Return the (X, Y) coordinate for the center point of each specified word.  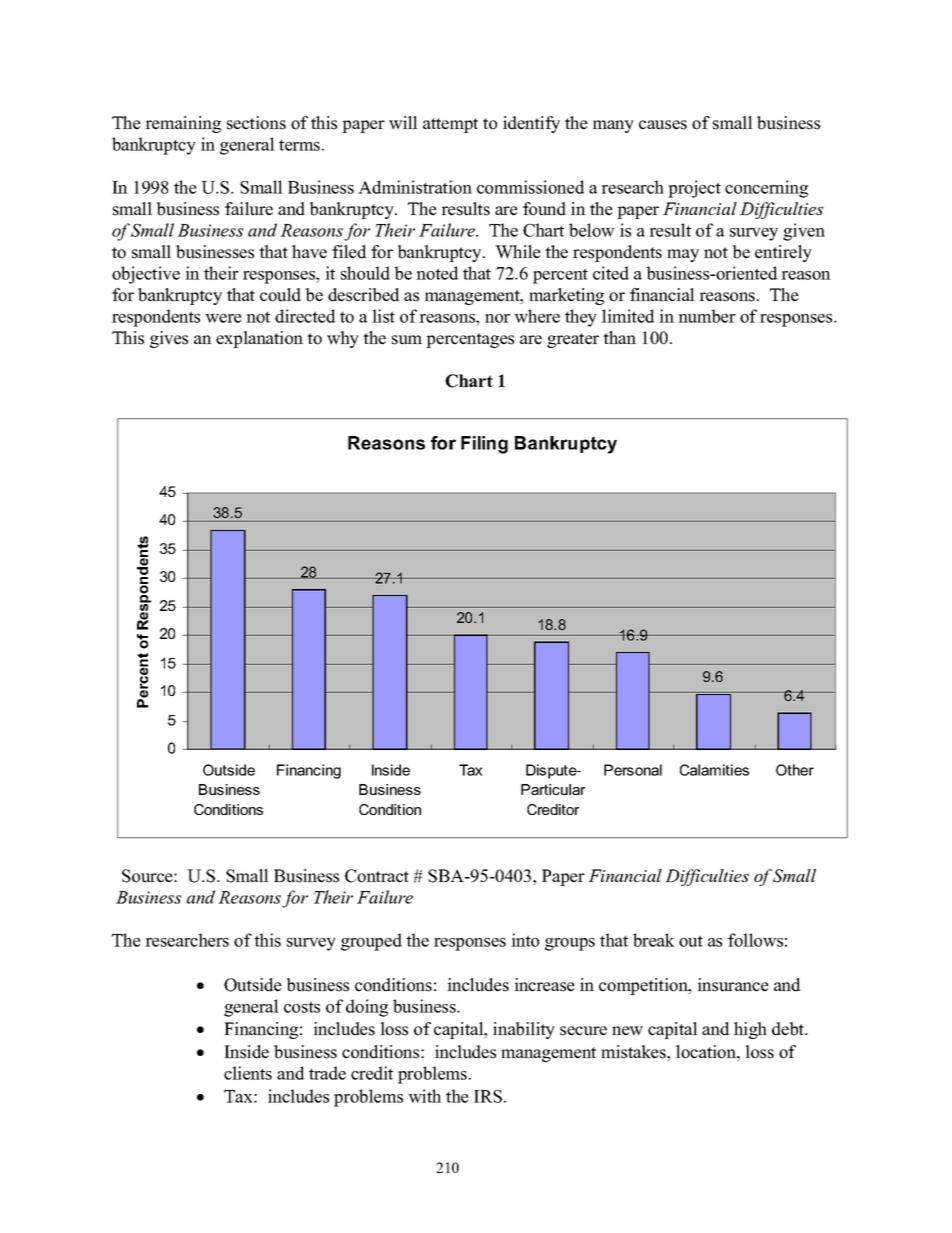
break (654, 940)
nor (497, 318)
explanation (259, 339)
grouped (371, 942)
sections (256, 123)
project (694, 189)
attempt (450, 125)
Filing (484, 445)
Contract (377, 876)
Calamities (714, 770)
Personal (633, 770)
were (223, 318)
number (707, 316)
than (619, 337)
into (525, 940)
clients (248, 1073)
